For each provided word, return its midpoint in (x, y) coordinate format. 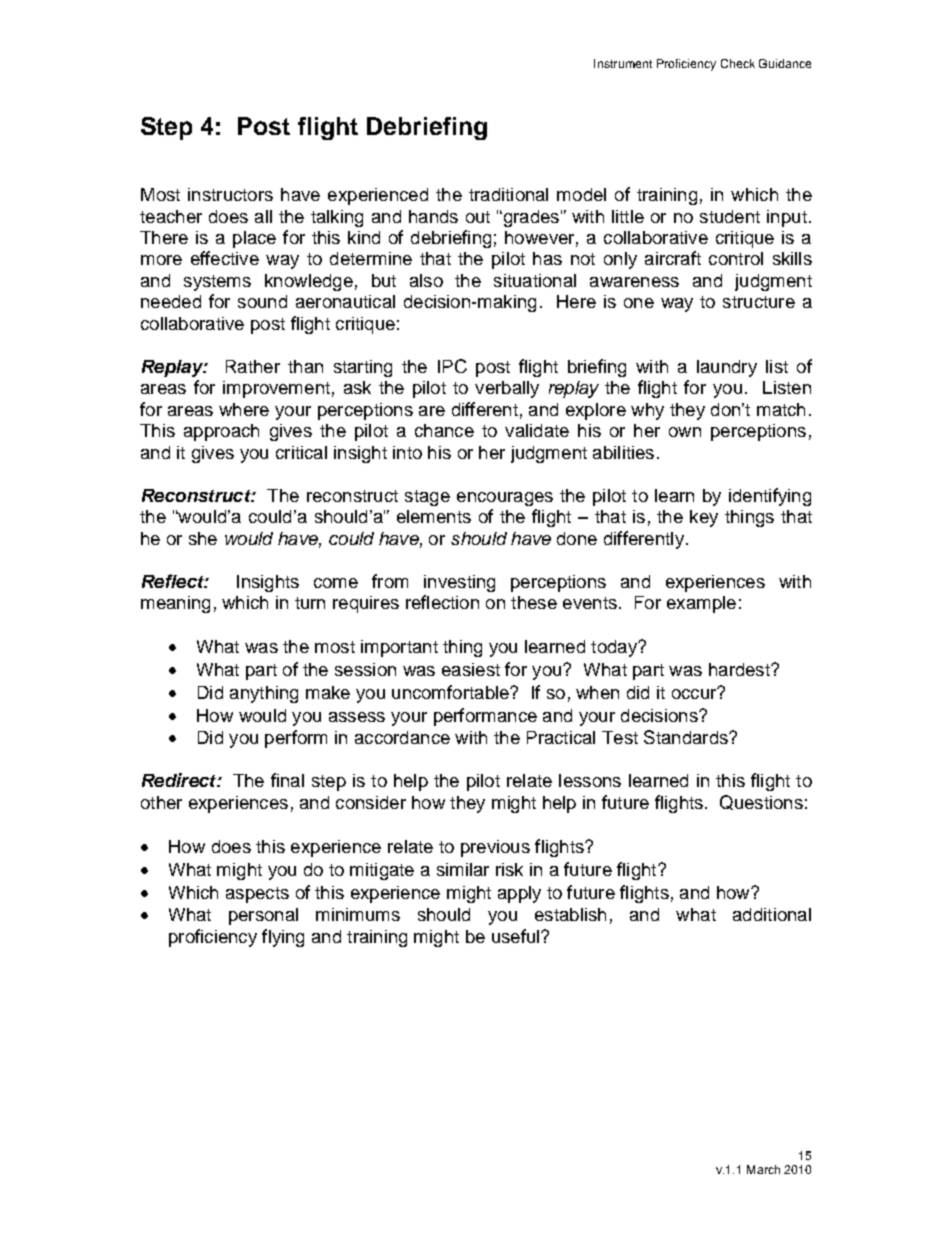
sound (262, 301)
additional (772, 914)
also (426, 280)
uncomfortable (451, 692)
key (704, 518)
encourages (505, 499)
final (287, 780)
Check (738, 63)
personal (263, 916)
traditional (508, 194)
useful (517, 936)
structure (759, 302)
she (203, 538)
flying (283, 938)
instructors (230, 194)
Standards (687, 737)
